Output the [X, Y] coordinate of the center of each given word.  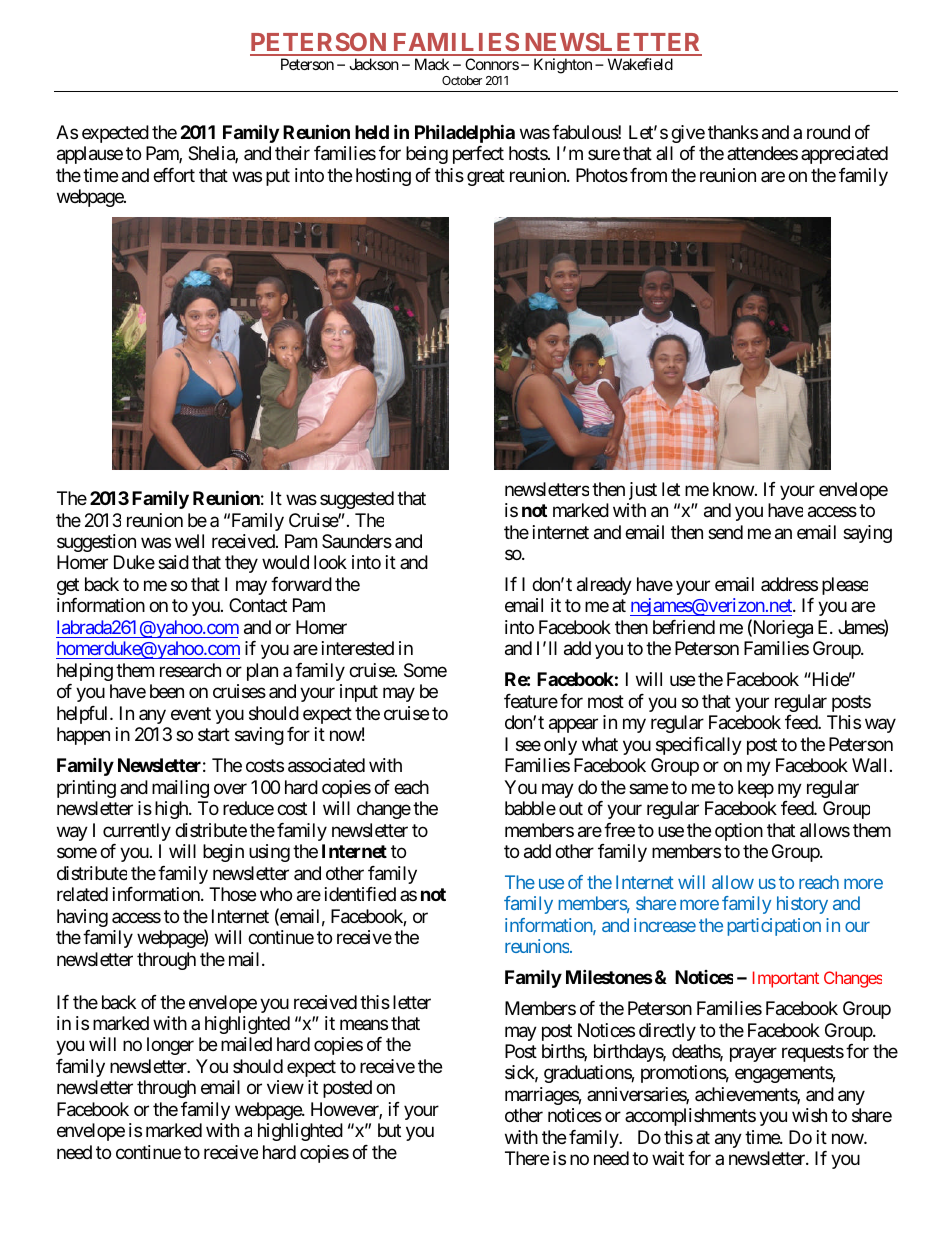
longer [170, 1046]
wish [809, 1115]
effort [174, 175]
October [462, 80]
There [527, 1158]
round [828, 132]
